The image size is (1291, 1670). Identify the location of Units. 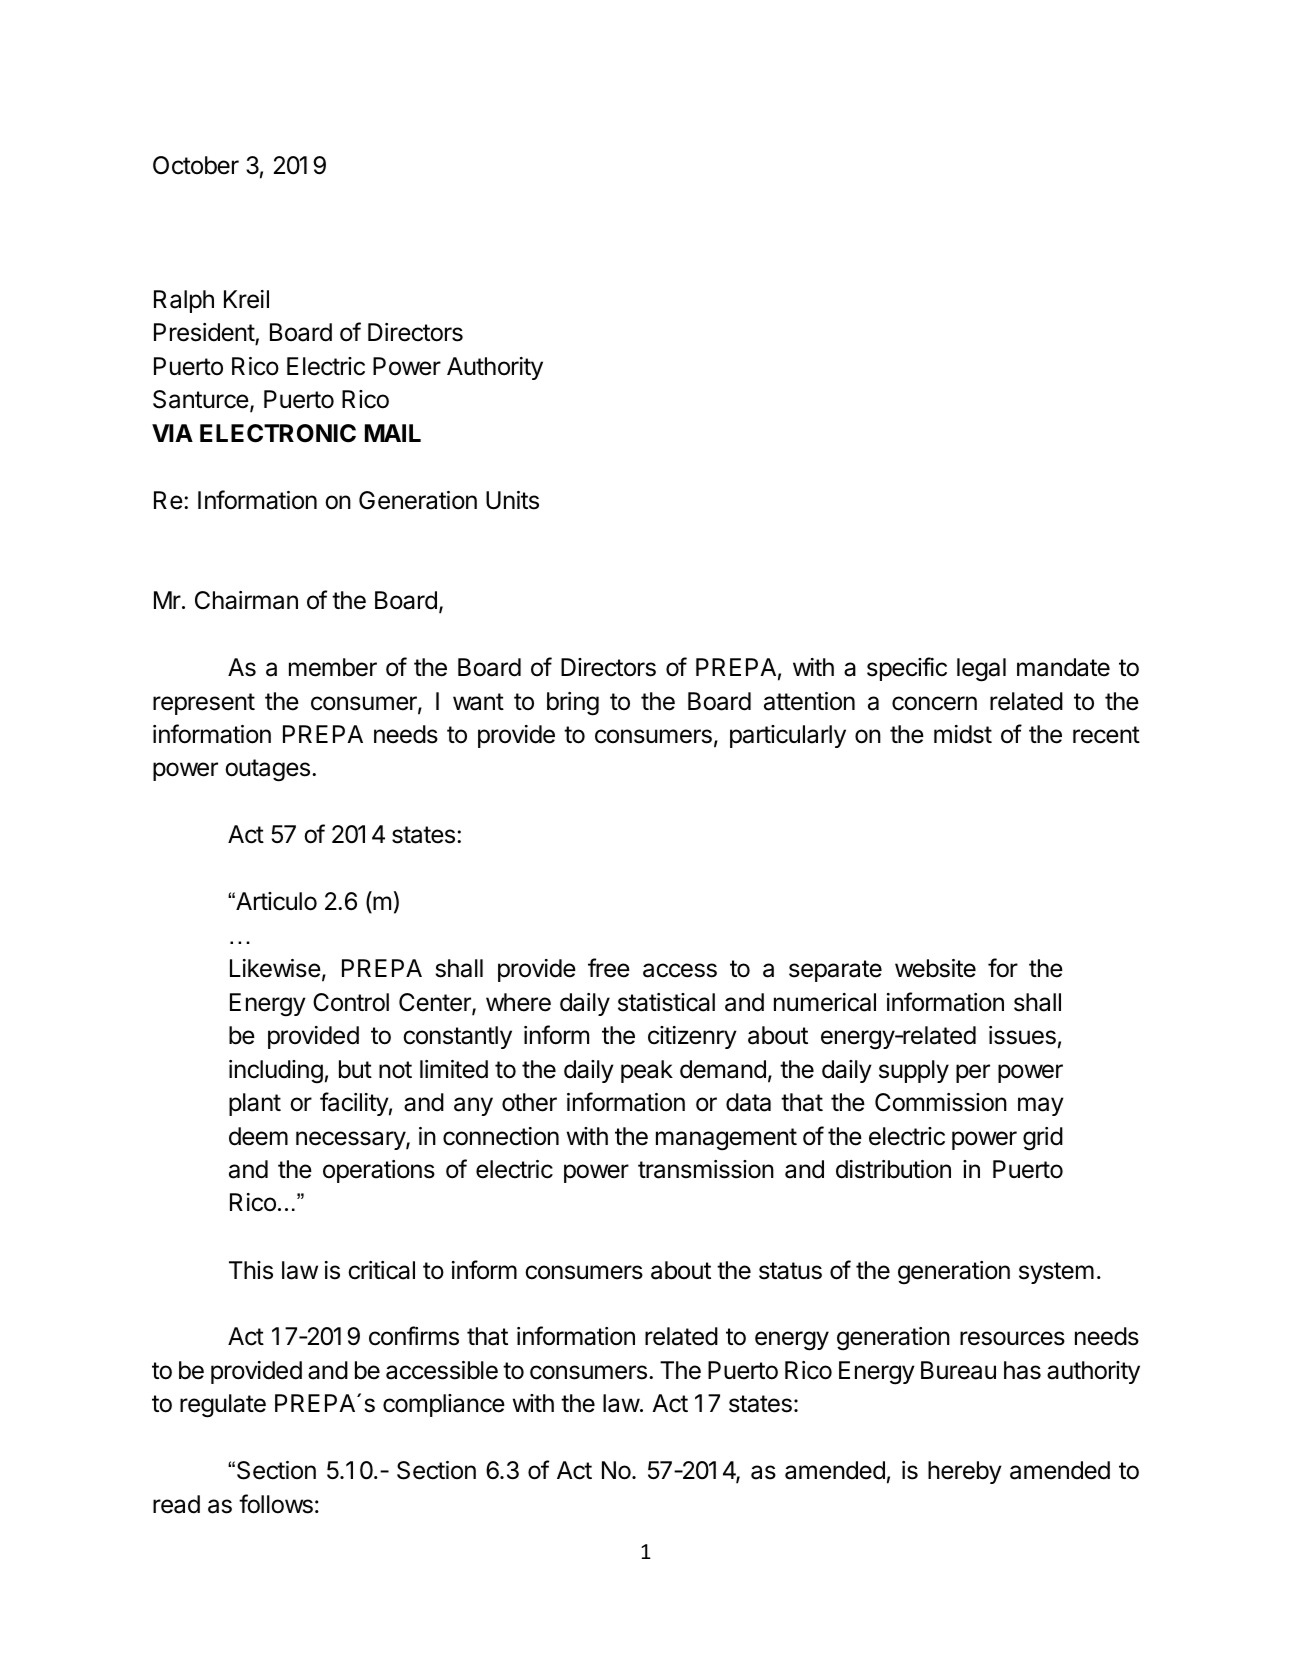
(512, 500).
